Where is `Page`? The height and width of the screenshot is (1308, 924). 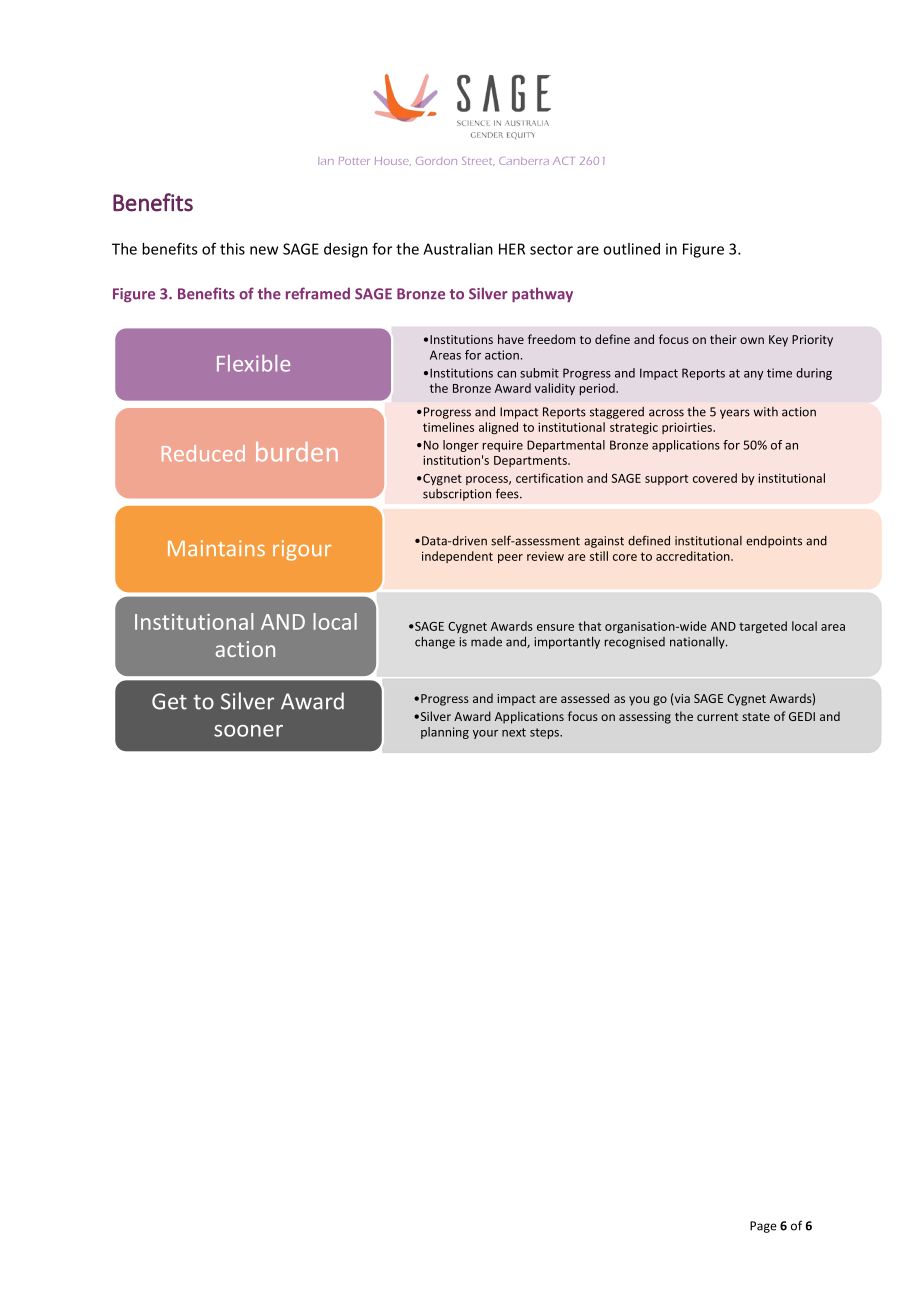
Page is located at coordinates (763, 1227).
